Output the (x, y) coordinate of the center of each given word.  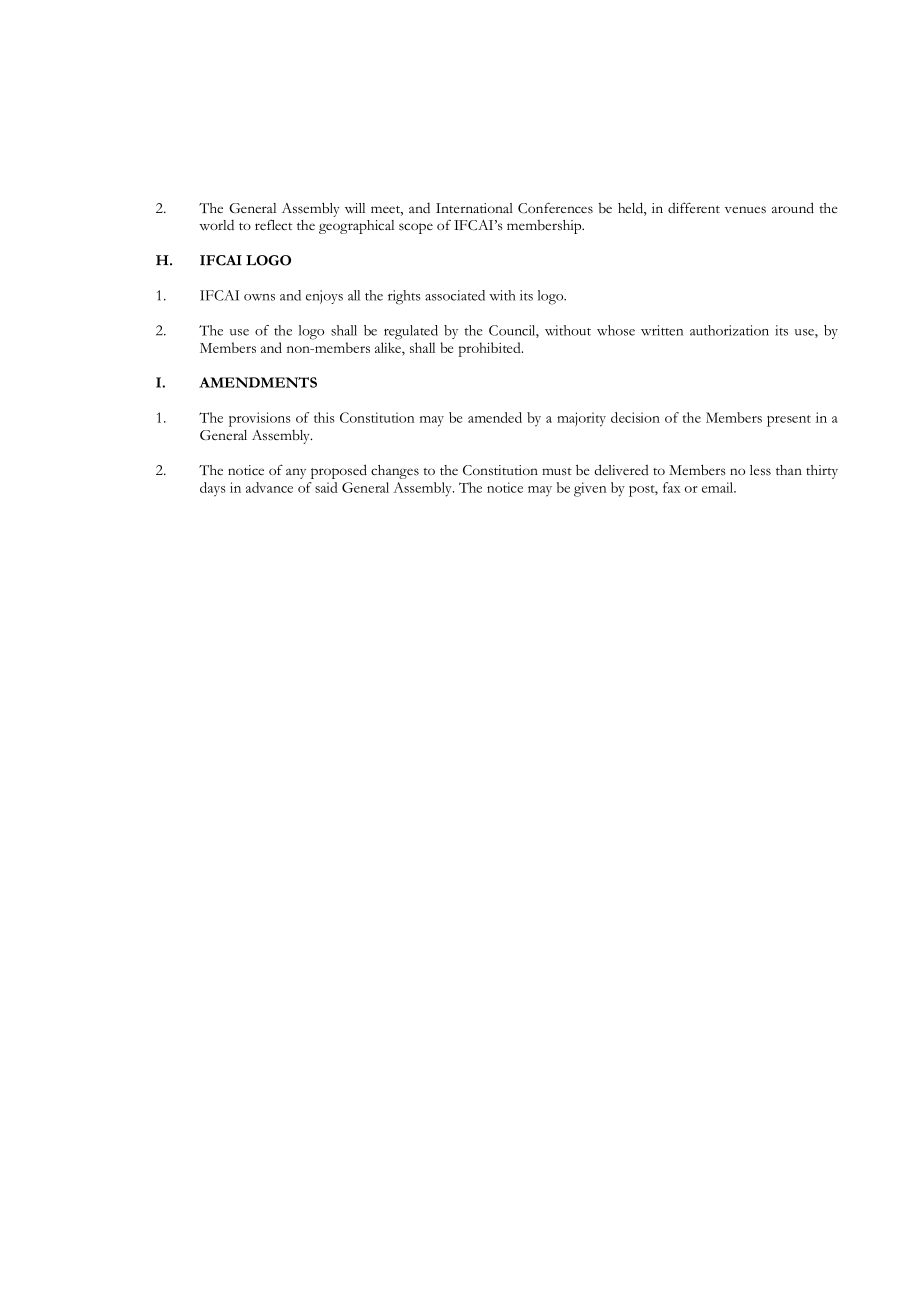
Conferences (555, 208)
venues (745, 210)
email (718, 487)
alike (389, 347)
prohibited (491, 349)
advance (269, 487)
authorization (729, 330)
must (557, 471)
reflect (273, 225)
